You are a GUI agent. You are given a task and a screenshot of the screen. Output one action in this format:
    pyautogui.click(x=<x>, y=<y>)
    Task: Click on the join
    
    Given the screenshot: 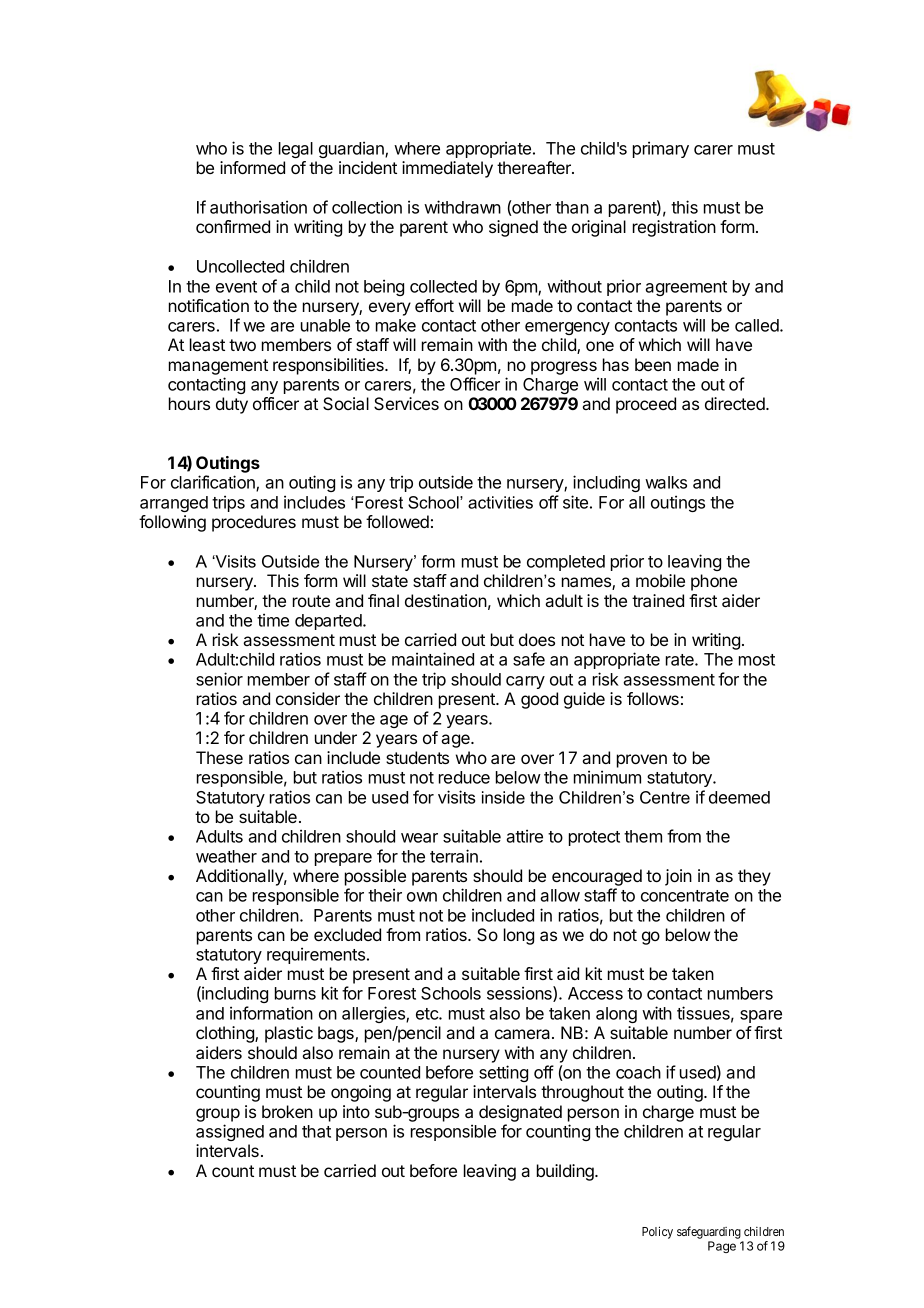 What is the action you would take?
    pyautogui.click(x=678, y=877)
